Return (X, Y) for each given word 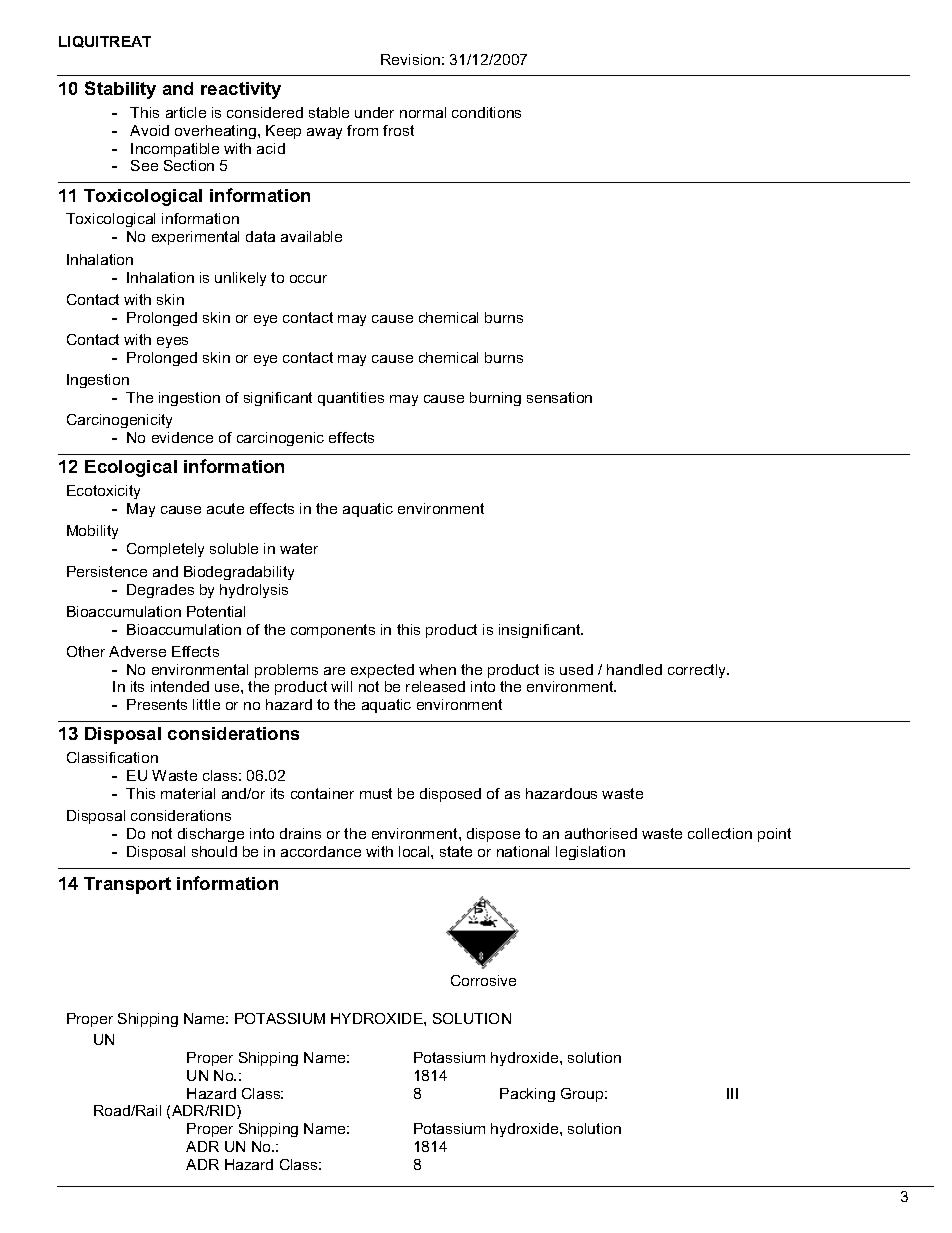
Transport (127, 885)
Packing (527, 1095)
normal (423, 112)
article (186, 112)
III (732, 1093)
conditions (486, 112)
